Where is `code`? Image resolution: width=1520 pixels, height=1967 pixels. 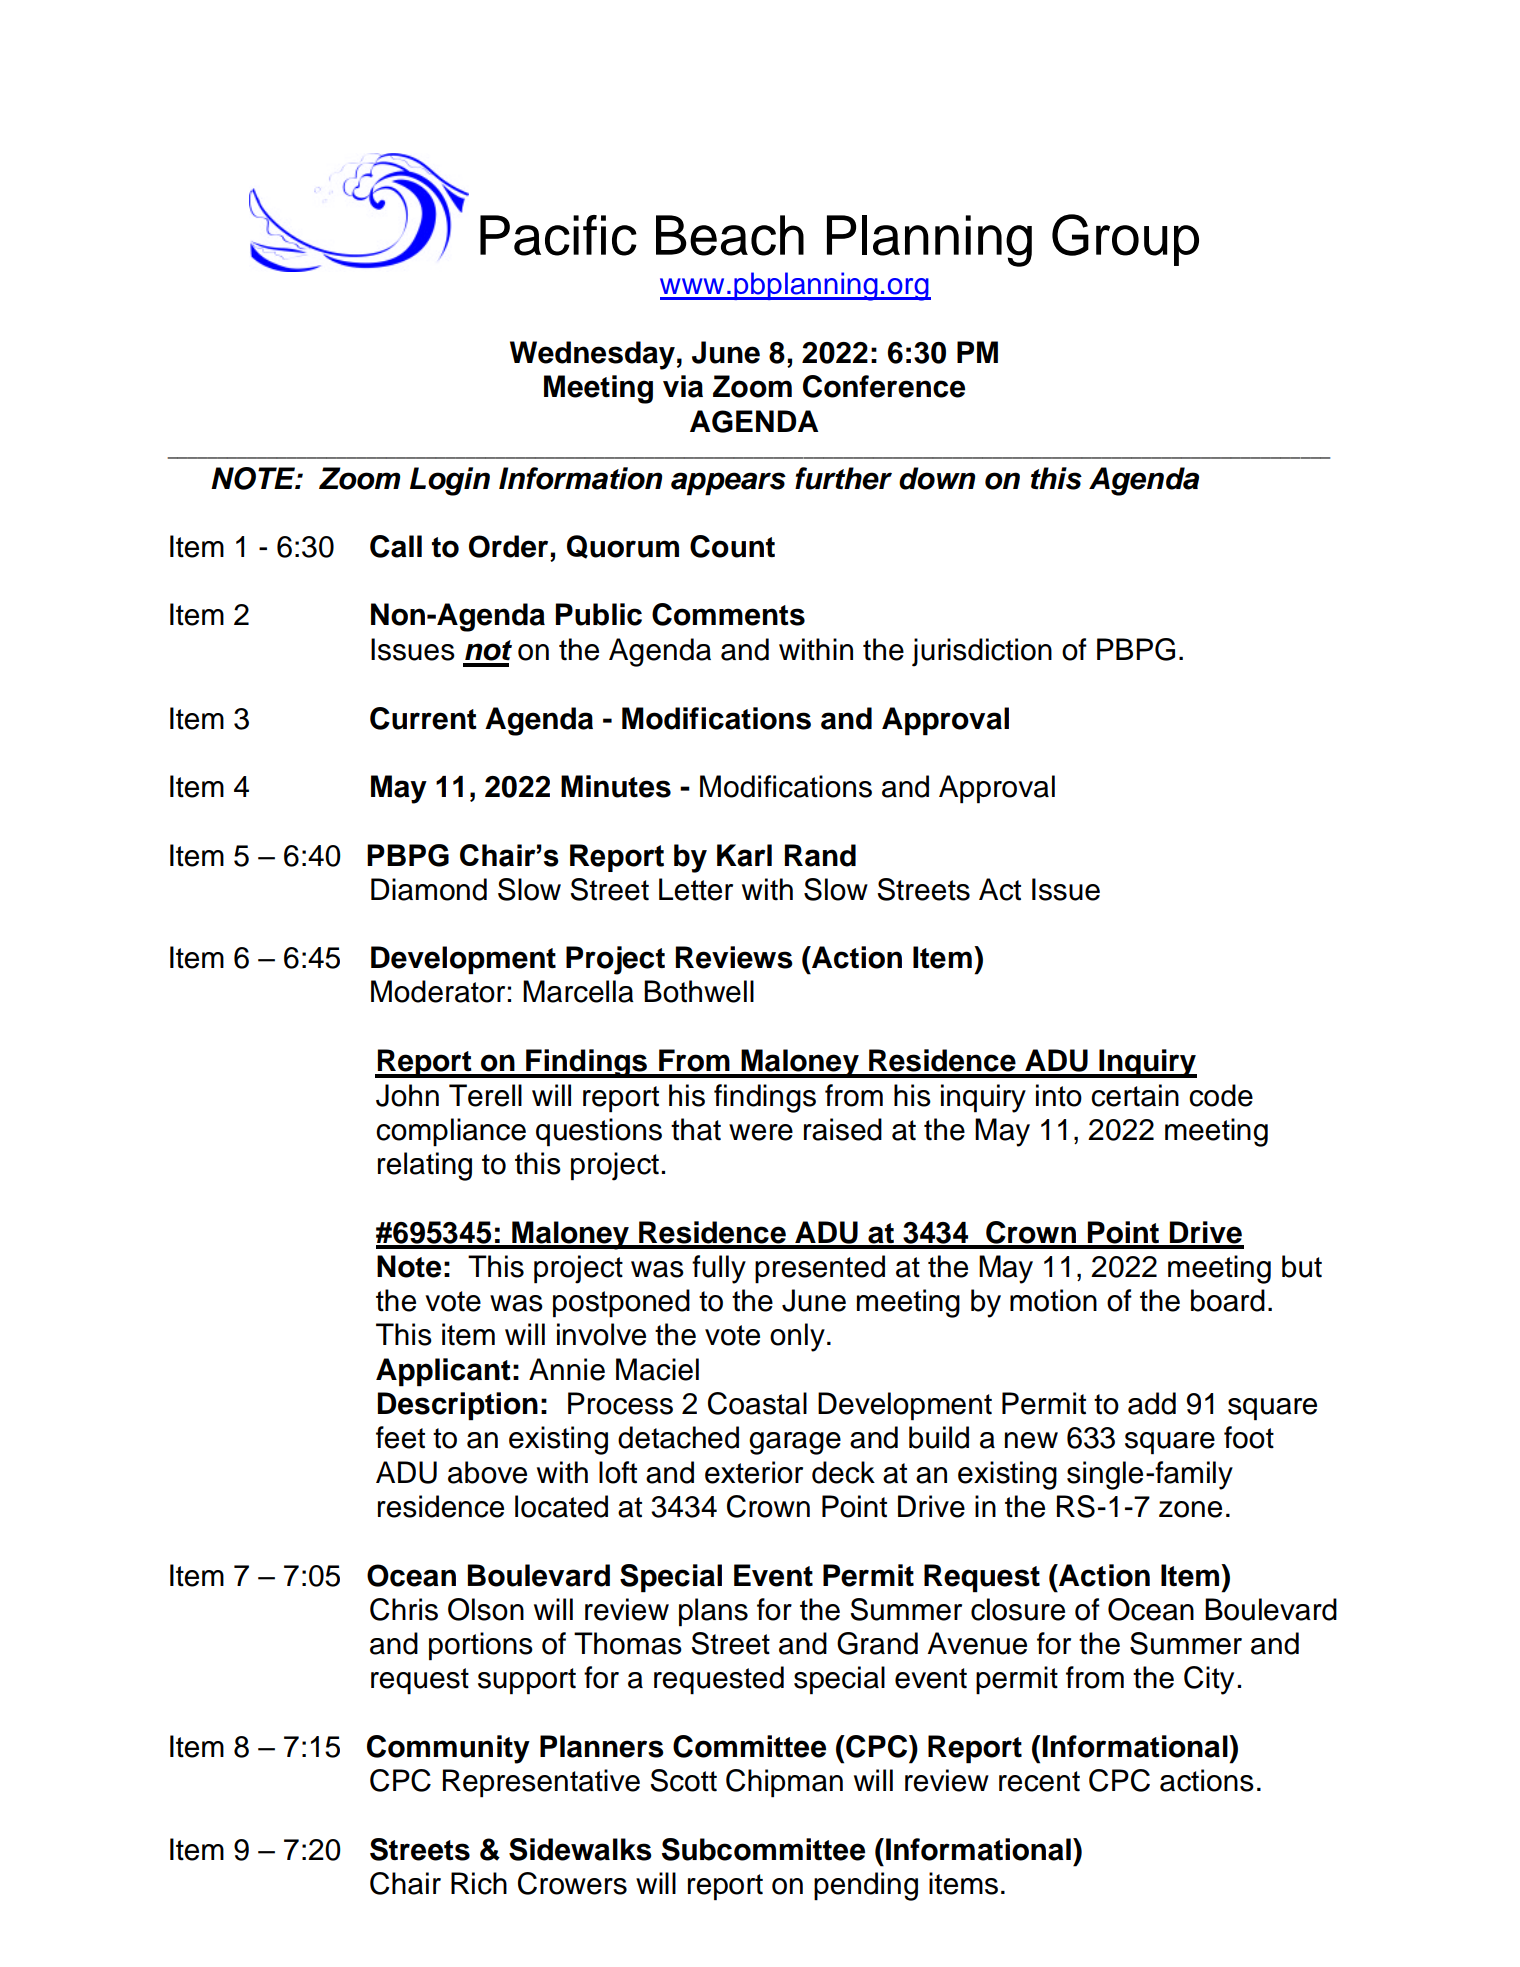
code is located at coordinates (1221, 1095).
